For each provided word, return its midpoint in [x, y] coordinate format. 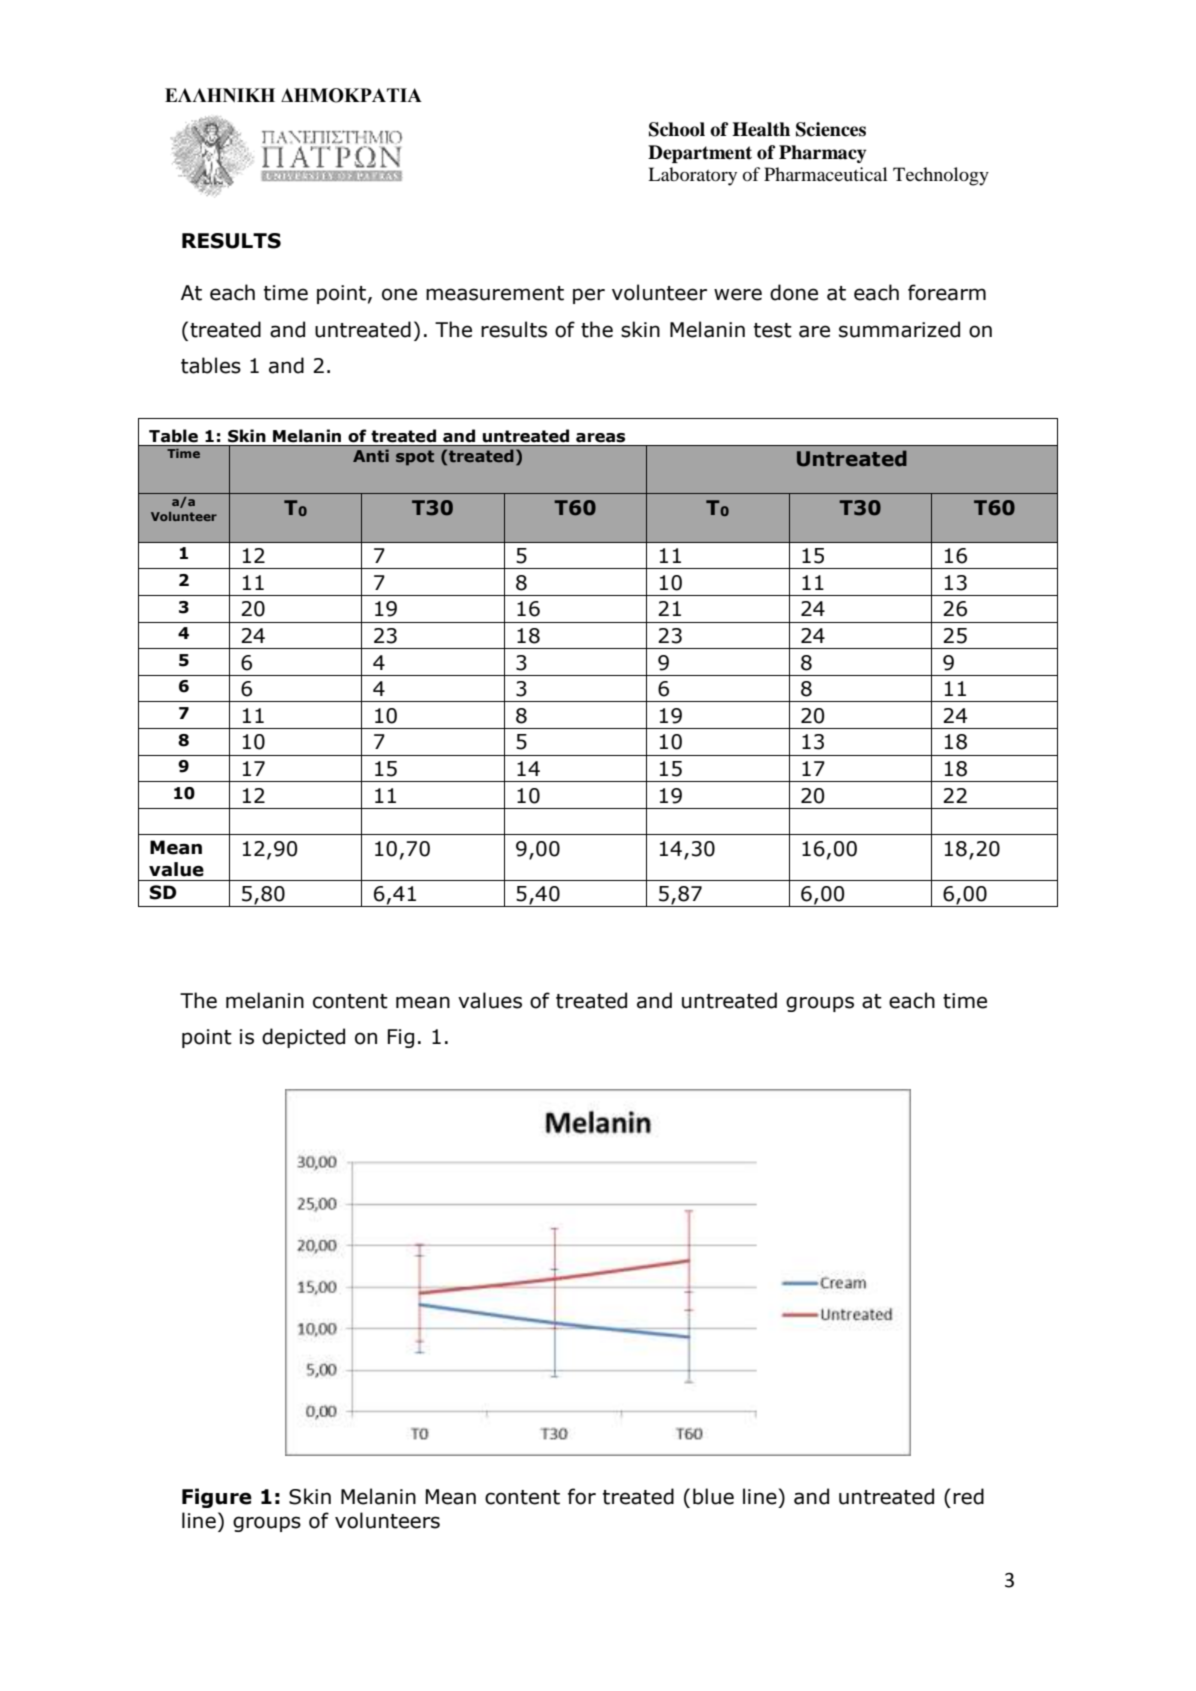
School [677, 129]
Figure [217, 1498]
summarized [899, 329]
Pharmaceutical [825, 174]
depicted [303, 1038]
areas [600, 438]
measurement [495, 293]
